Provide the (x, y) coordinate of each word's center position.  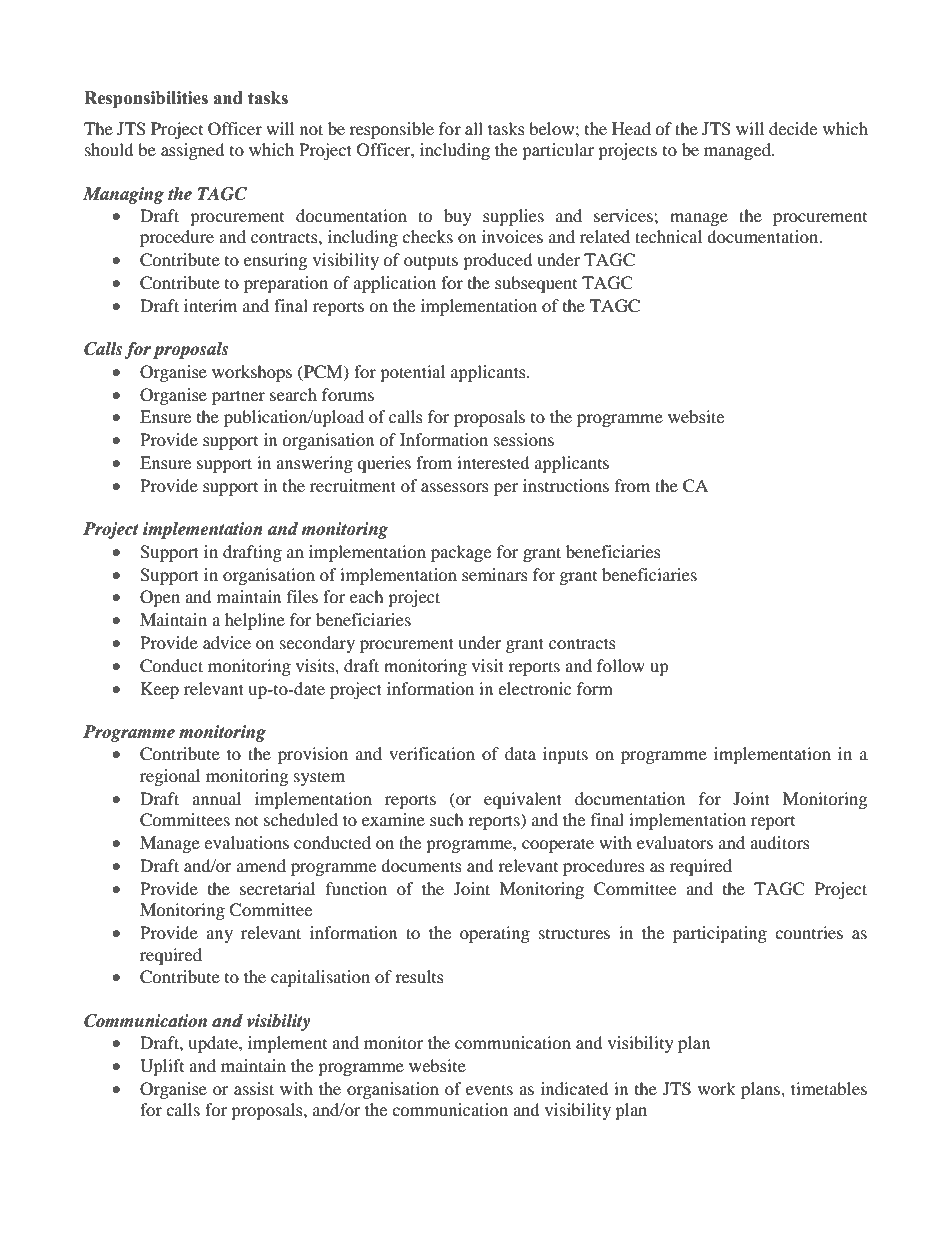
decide (793, 128)
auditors (780, 842)
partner (238, 397)
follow (621, 665)
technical (668, 236)
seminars (495, 574)
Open (160, 598)
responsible (391, 130)
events (489, 1089)
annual (216, 798)
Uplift (162, 1067)
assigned (193, 151)
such (447, 819)
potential (412, 373)
